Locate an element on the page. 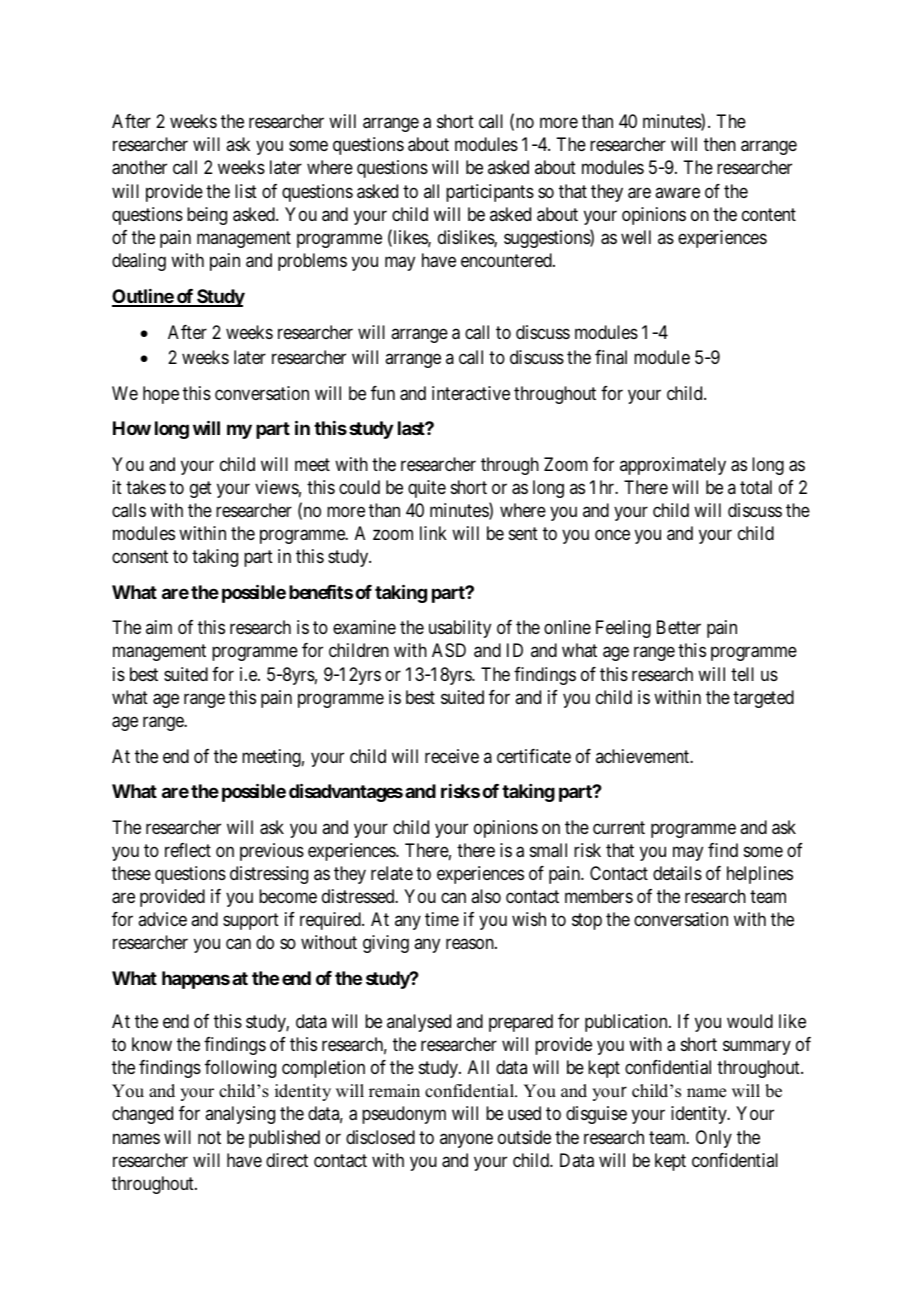 This image has width=924, height=1308. reason is located at coordinates (471, 944).
